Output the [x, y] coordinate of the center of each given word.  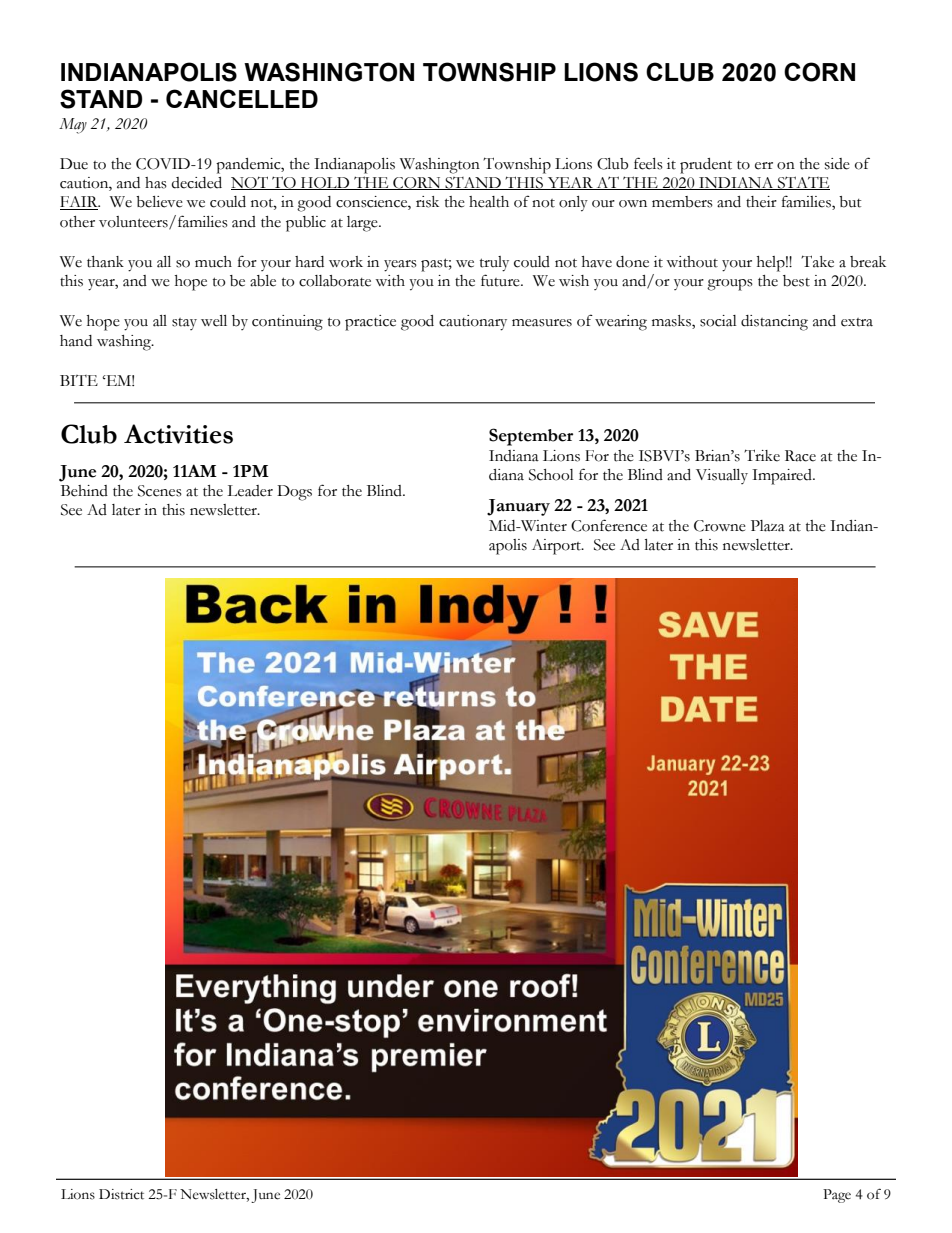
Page [837, 1196]
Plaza [768, 526]
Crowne [720, 526]
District [121, 1194]
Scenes [160, 491]
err [764, 166]
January [518, 507]
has [156, 183]
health [489, 202]
